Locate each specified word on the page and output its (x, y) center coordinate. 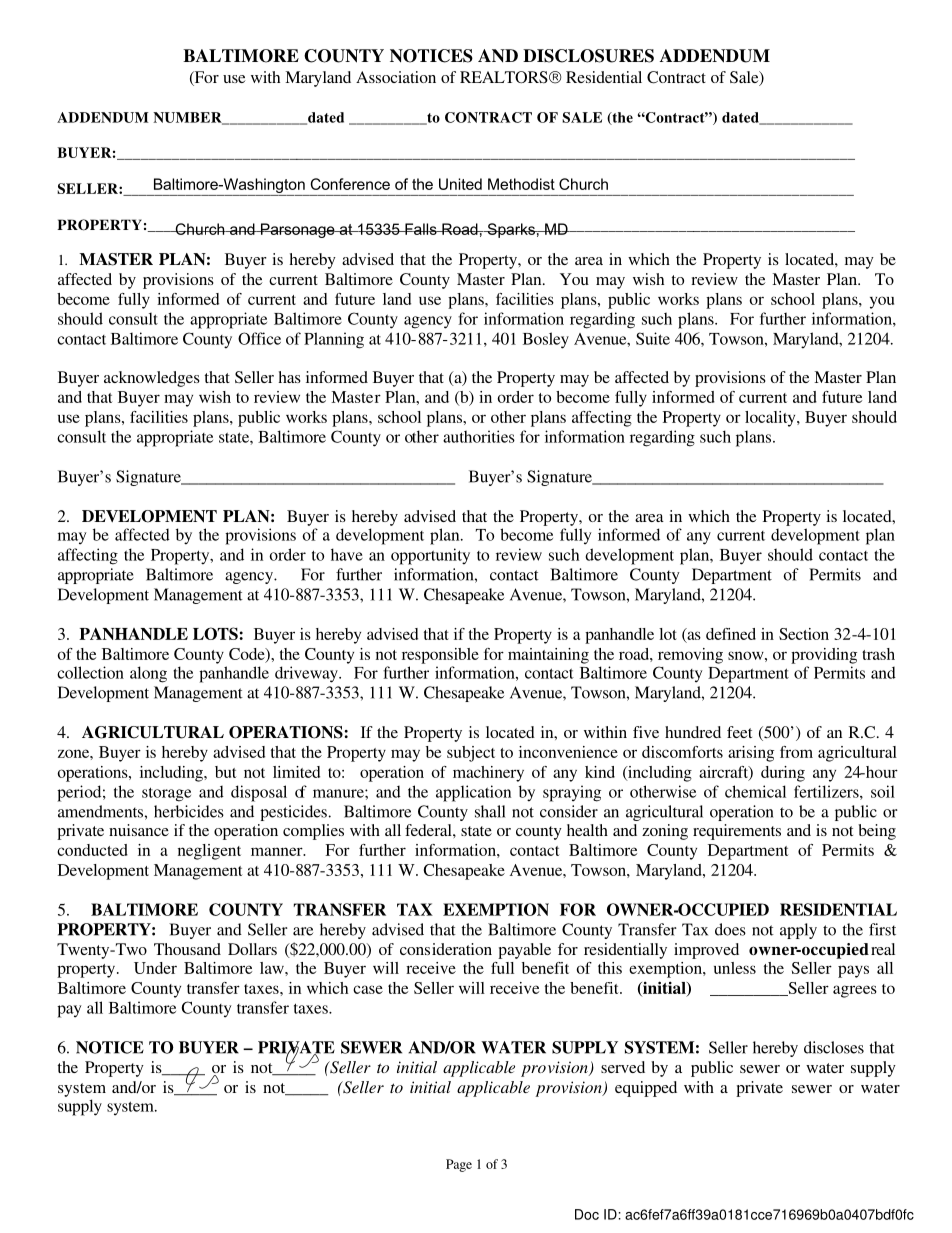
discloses (834, 1047)
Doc (587, 1214)
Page (459, 1165)
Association (396, 77)
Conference (350, 184)
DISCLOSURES (588, 56)
